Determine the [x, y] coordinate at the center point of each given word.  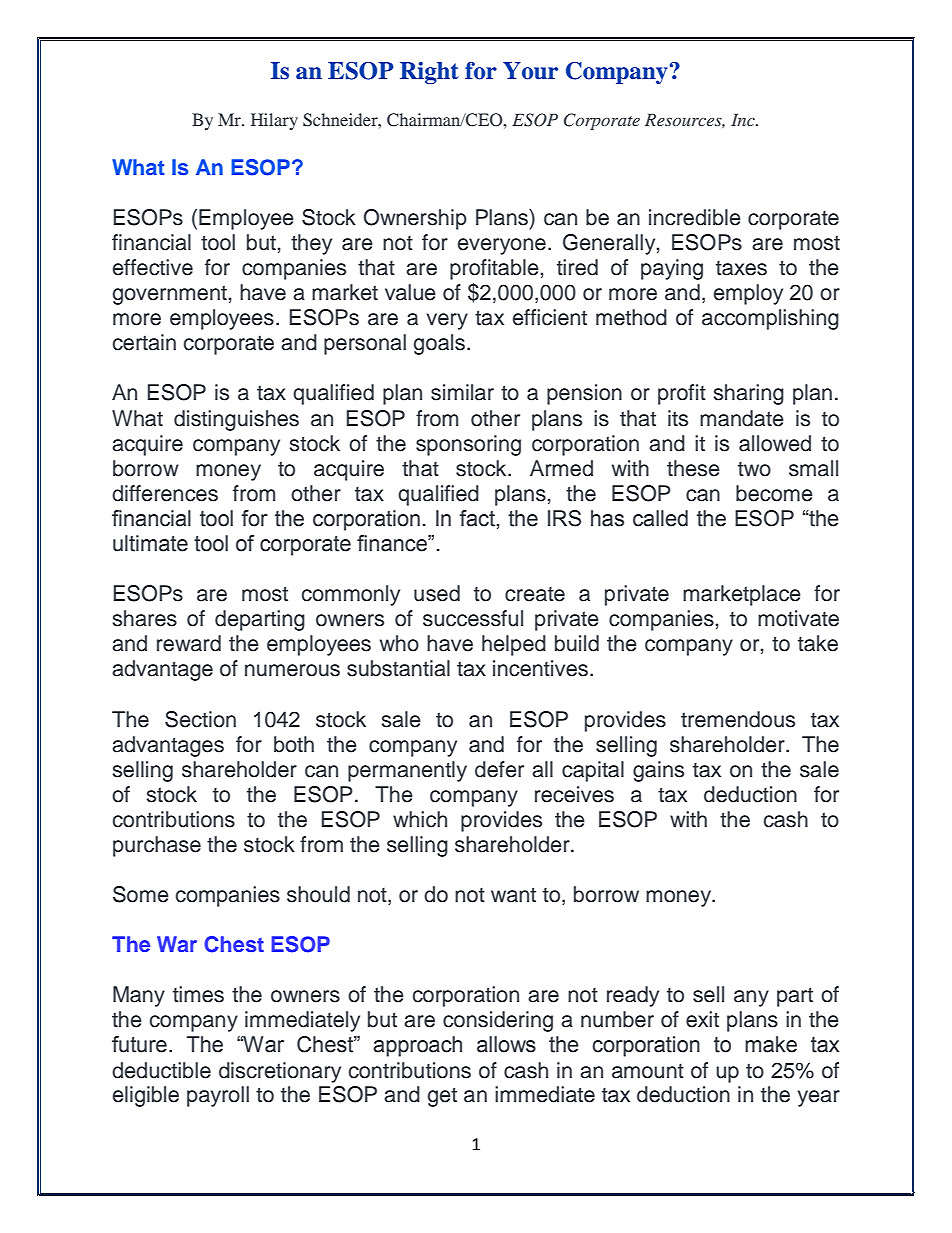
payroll [218, 1096]
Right [429, 73]
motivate [798, 618]
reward [189, 643]
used [437, 593]
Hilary [274, 121]
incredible [695, 217]
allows [506, 1044]
